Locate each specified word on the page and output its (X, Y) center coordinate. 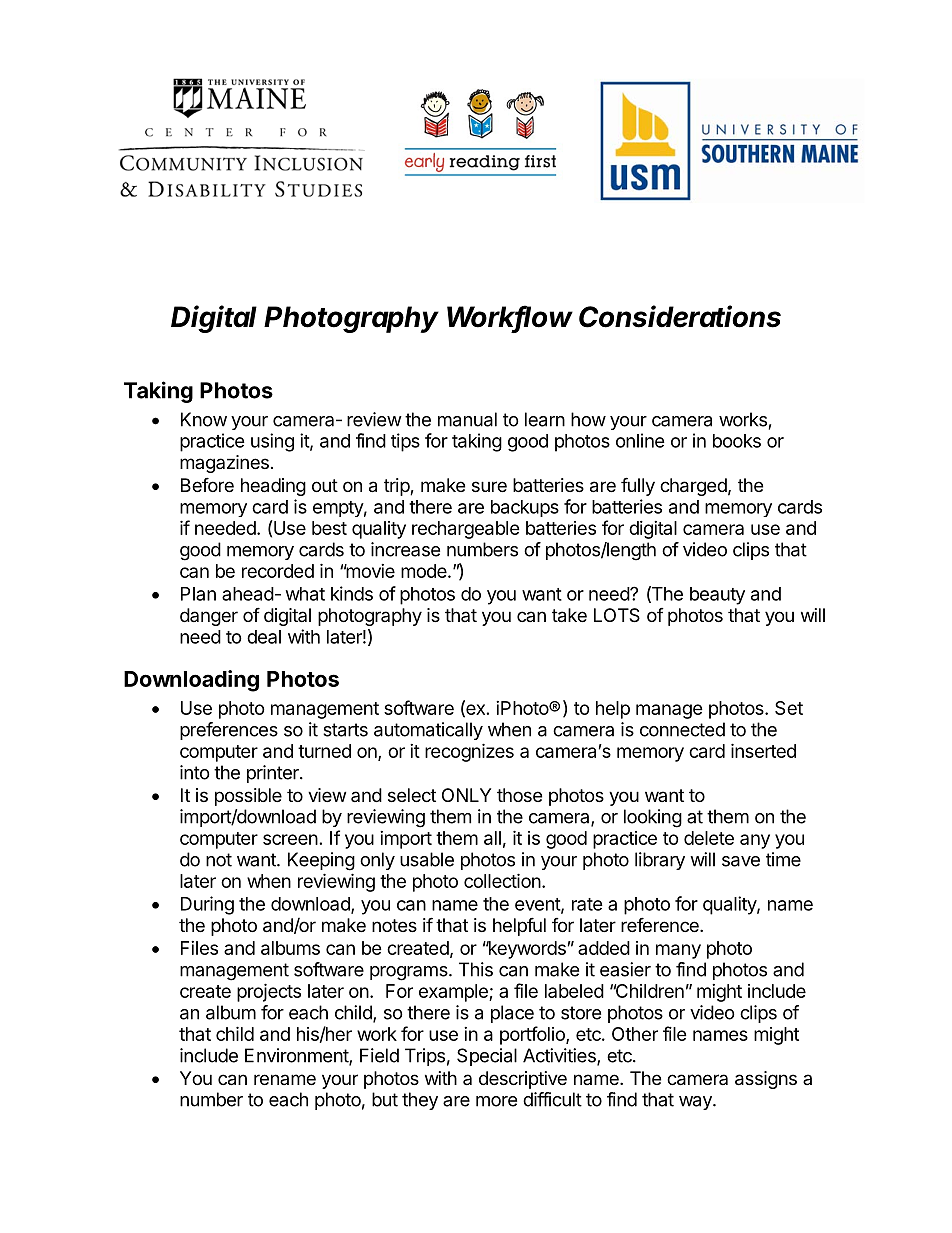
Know (204, 419)
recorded (278, 571)
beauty (717, 596)
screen (290, 839)
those (519, 795)
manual (467, 419)
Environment (297, 1056)
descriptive (523, 1080)
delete (709, 838)
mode (425, 571)
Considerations (680, 316)
